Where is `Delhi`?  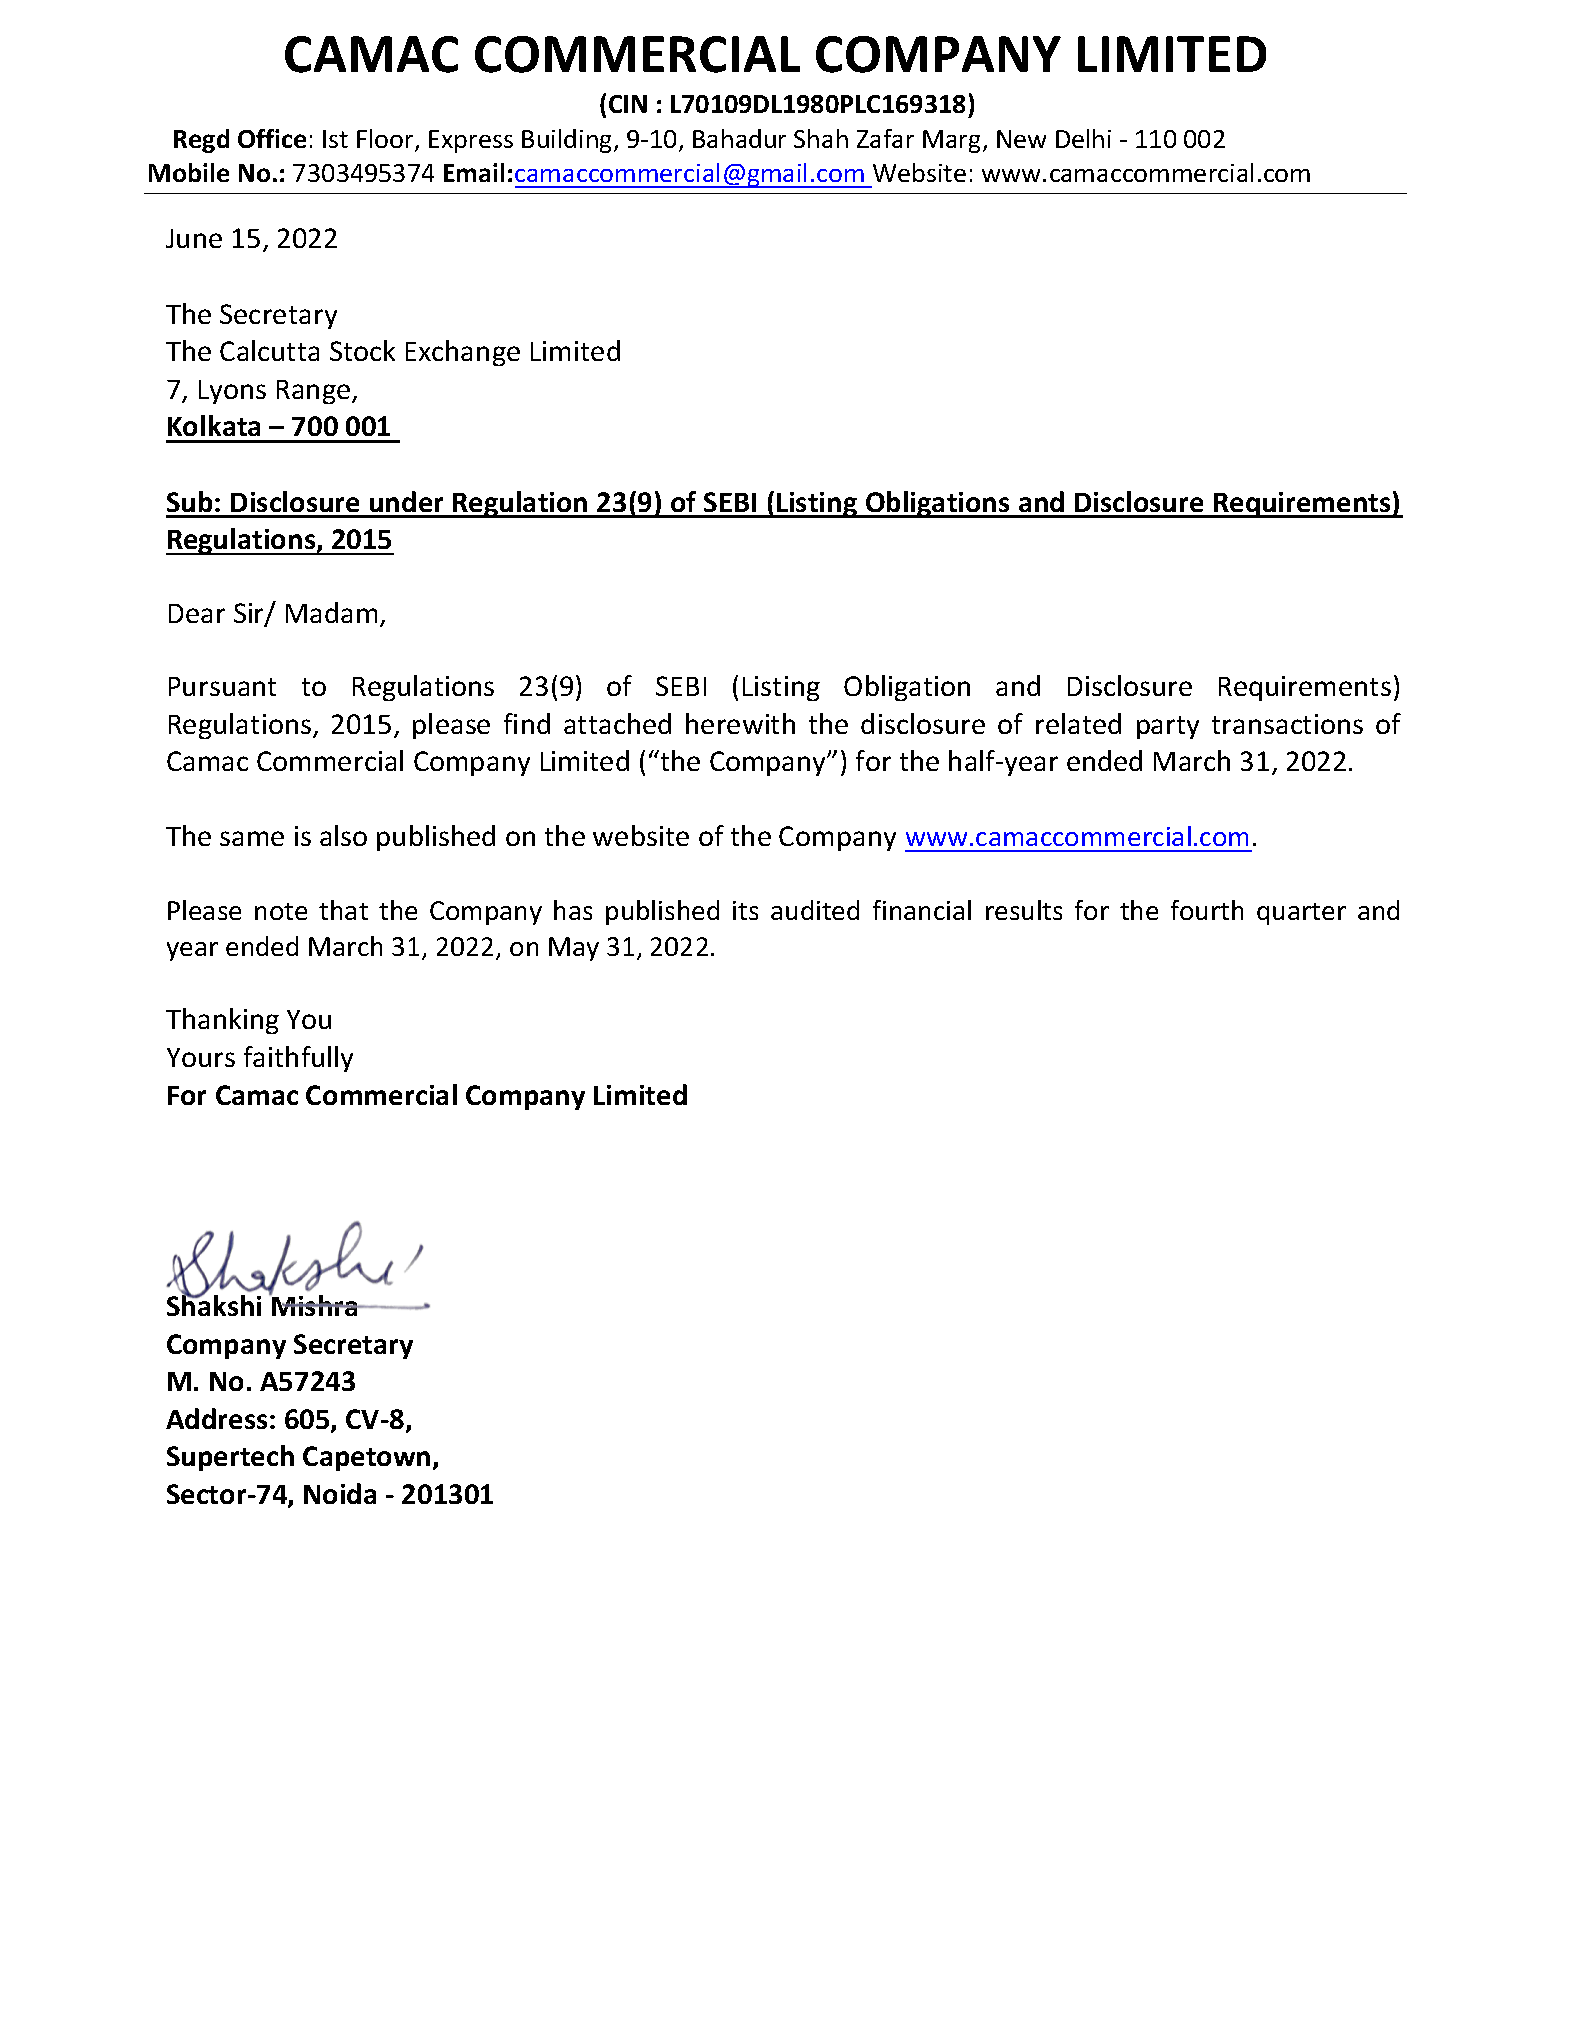
Delhi is located at coordinates (1083, 138).
